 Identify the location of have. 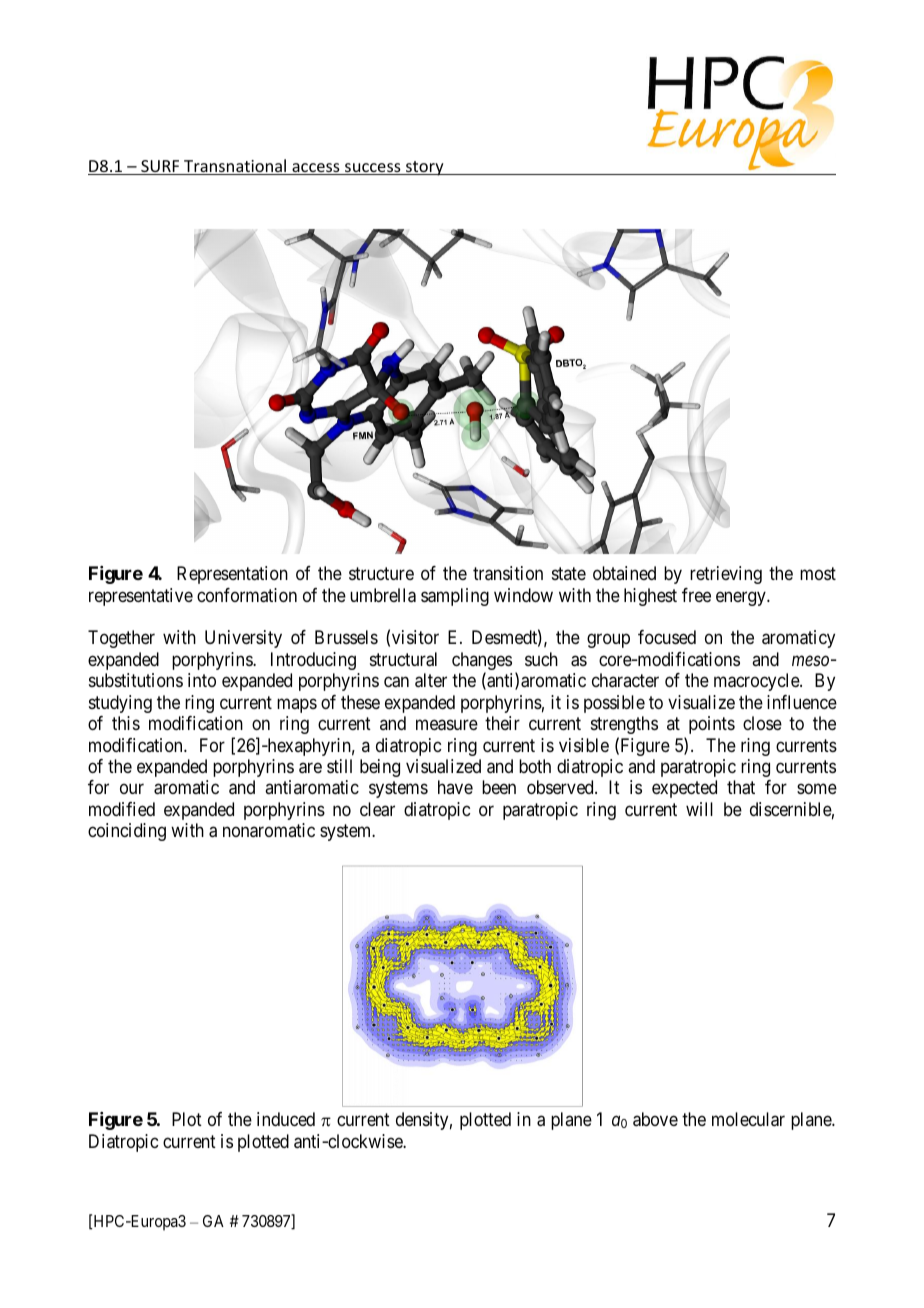
(455, 787).
